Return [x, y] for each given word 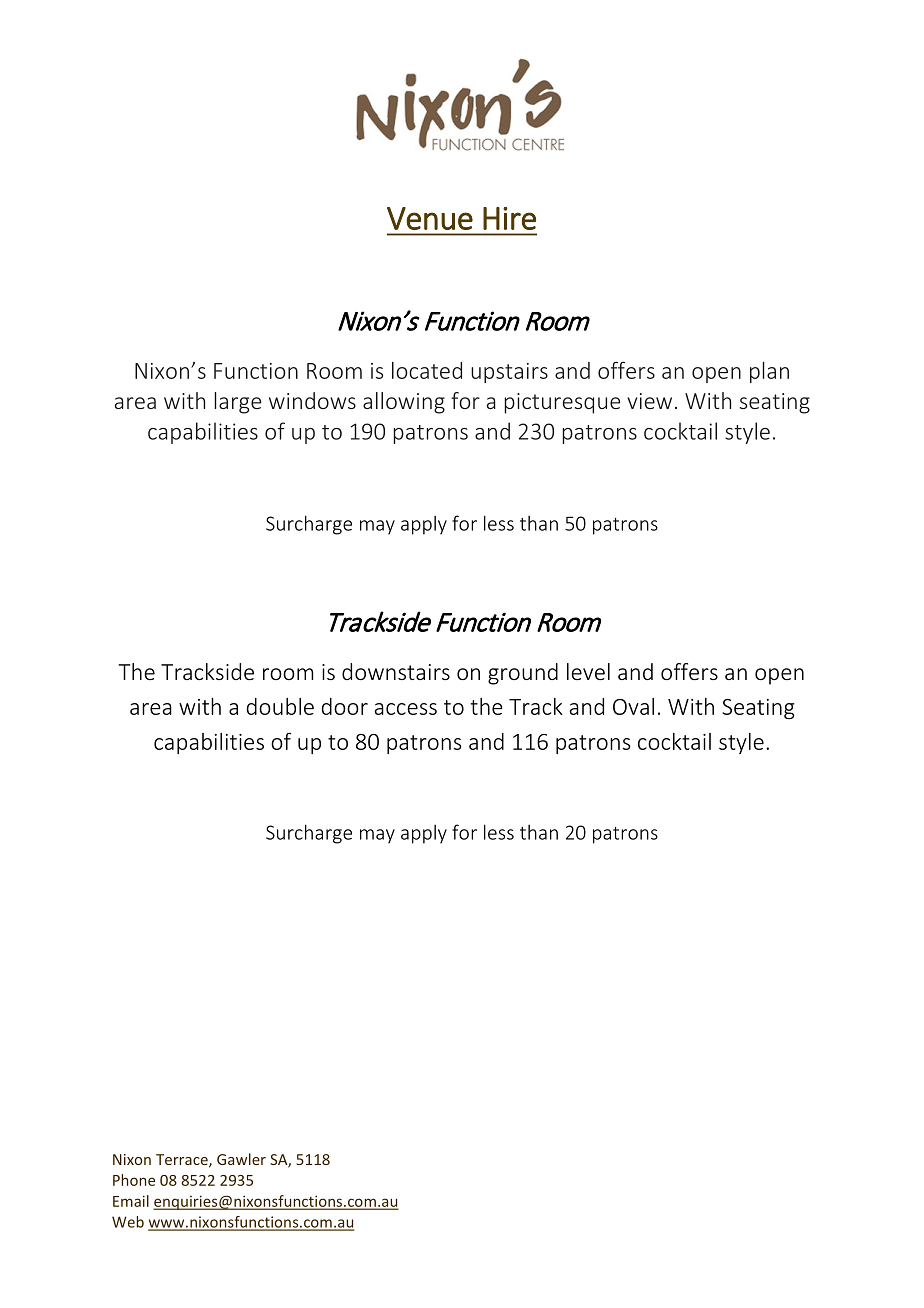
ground [523, 674]
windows [312, 400]
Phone [134, 1180]
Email [131, 1201]
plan [769, 372]
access [405, 709]
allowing [404, 403]
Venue [430, 218]
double [280, 706]
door [345, 706]
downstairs [396, 671]
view [649, 401]
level [588, 671]
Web [128, 1222]
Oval [633, 706]
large [238, 403]
